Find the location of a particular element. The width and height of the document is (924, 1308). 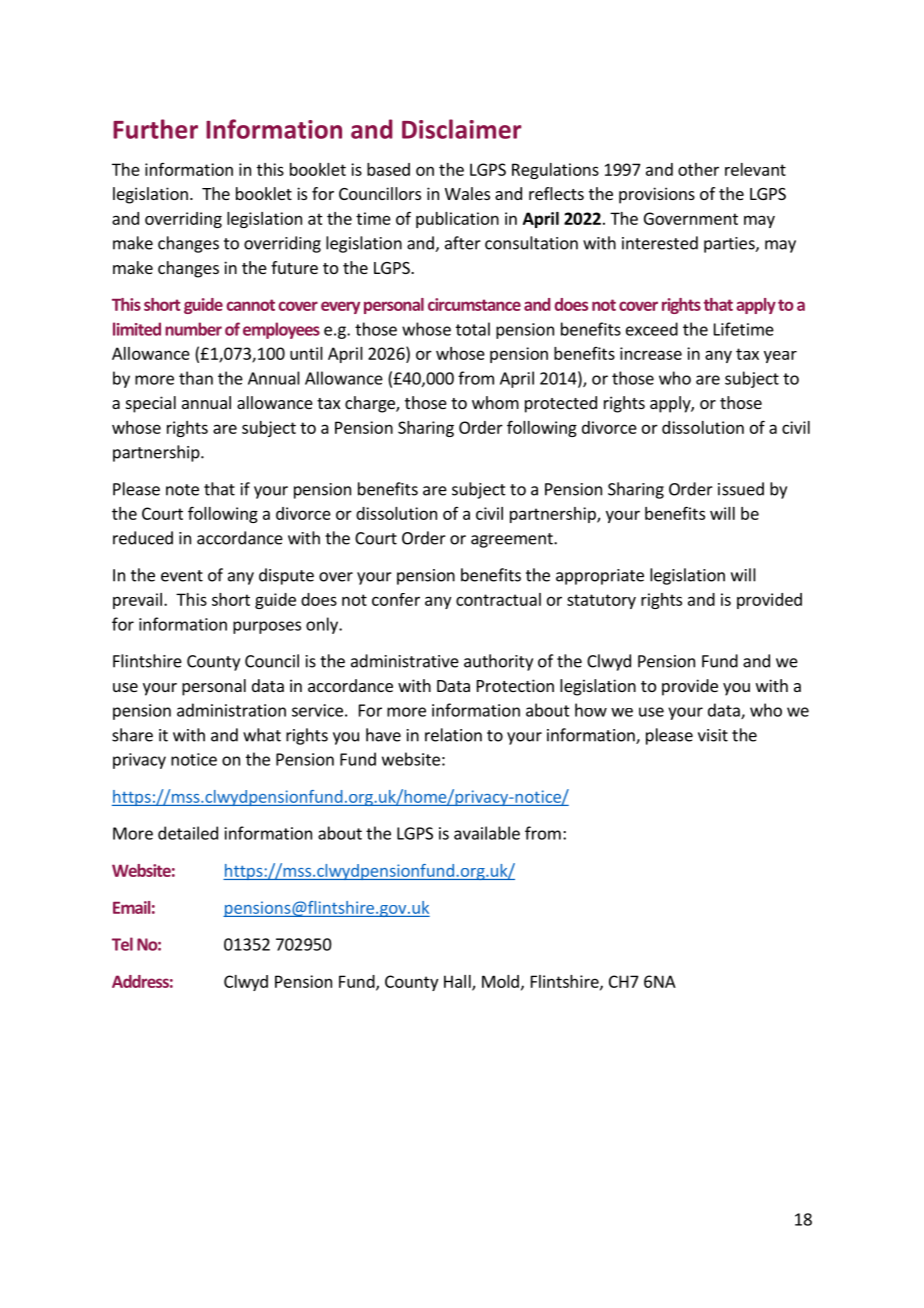

Further is located at coordinates (155, 129).
